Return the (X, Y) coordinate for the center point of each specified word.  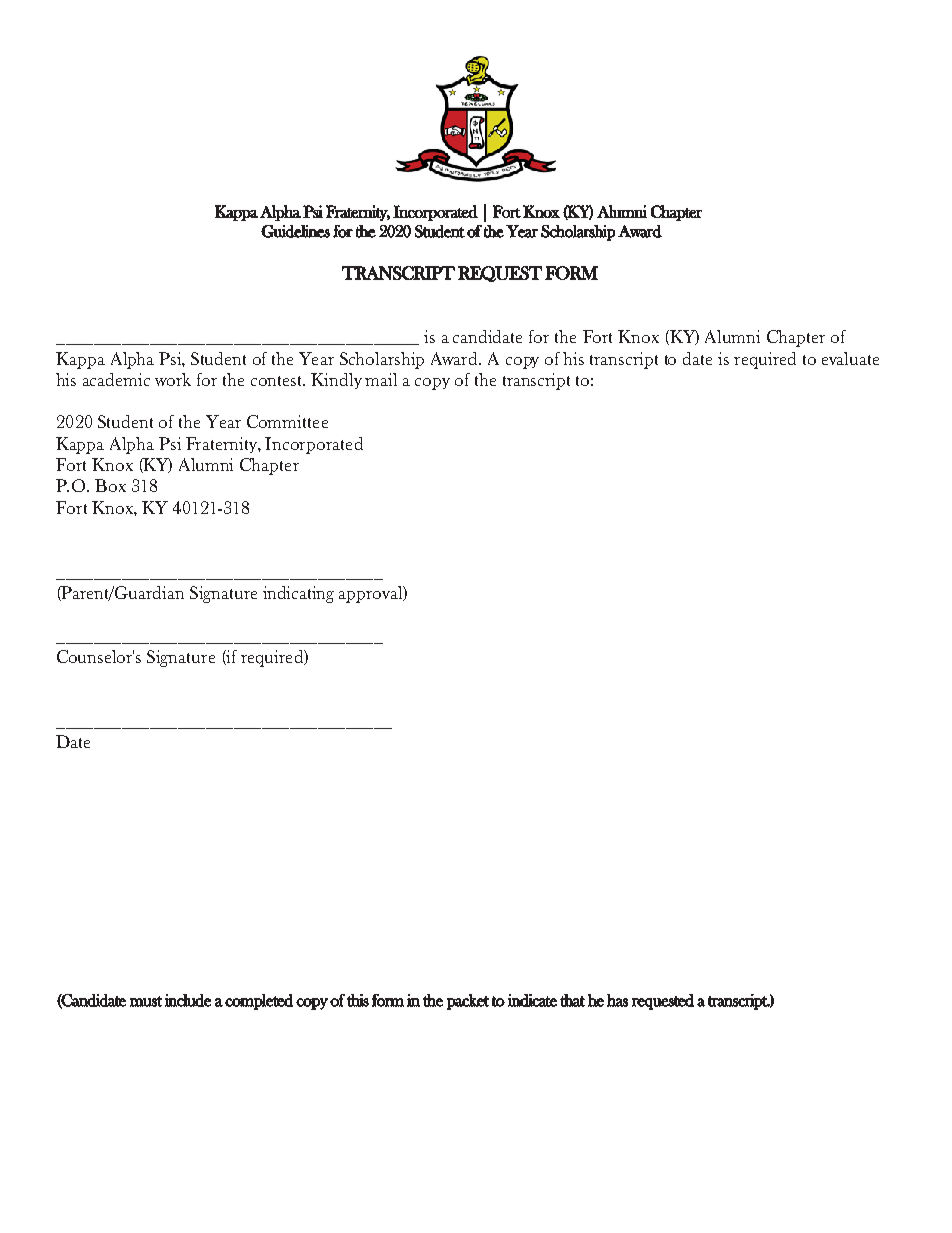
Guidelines (295, 231)
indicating (298, 594)
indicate (532, 1000)
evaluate (850, 358)
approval (372, 594)
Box (110, 485)
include (188, 1000)
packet (468, 1002)
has (617, 1000)
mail (381, 379)
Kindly (336, 381)
